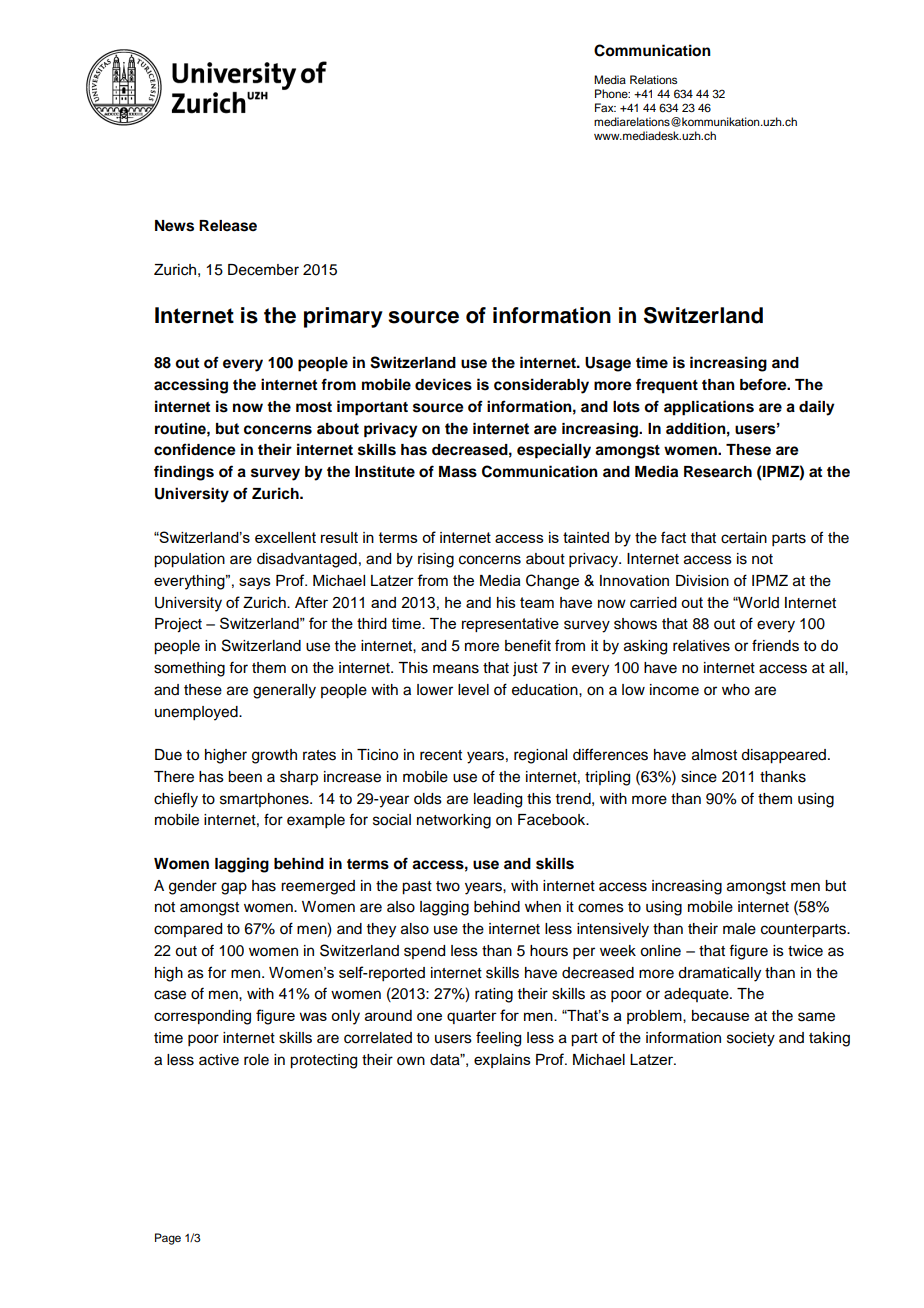 The width and height of the screenshot is (924, 1308). I want to click on society, so click(751, 1039).
